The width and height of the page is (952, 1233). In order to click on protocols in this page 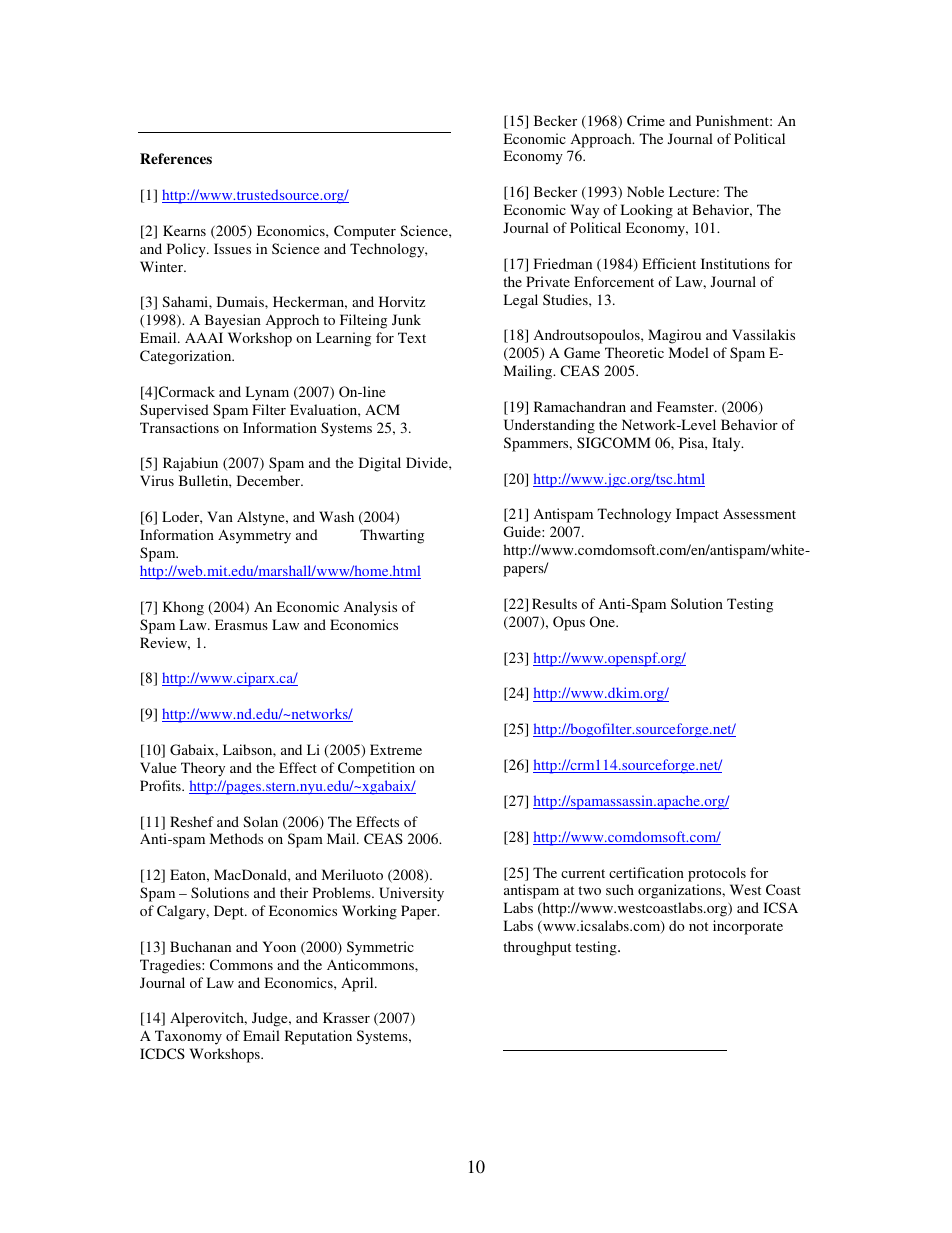, I will do `click(717, 874)`.
